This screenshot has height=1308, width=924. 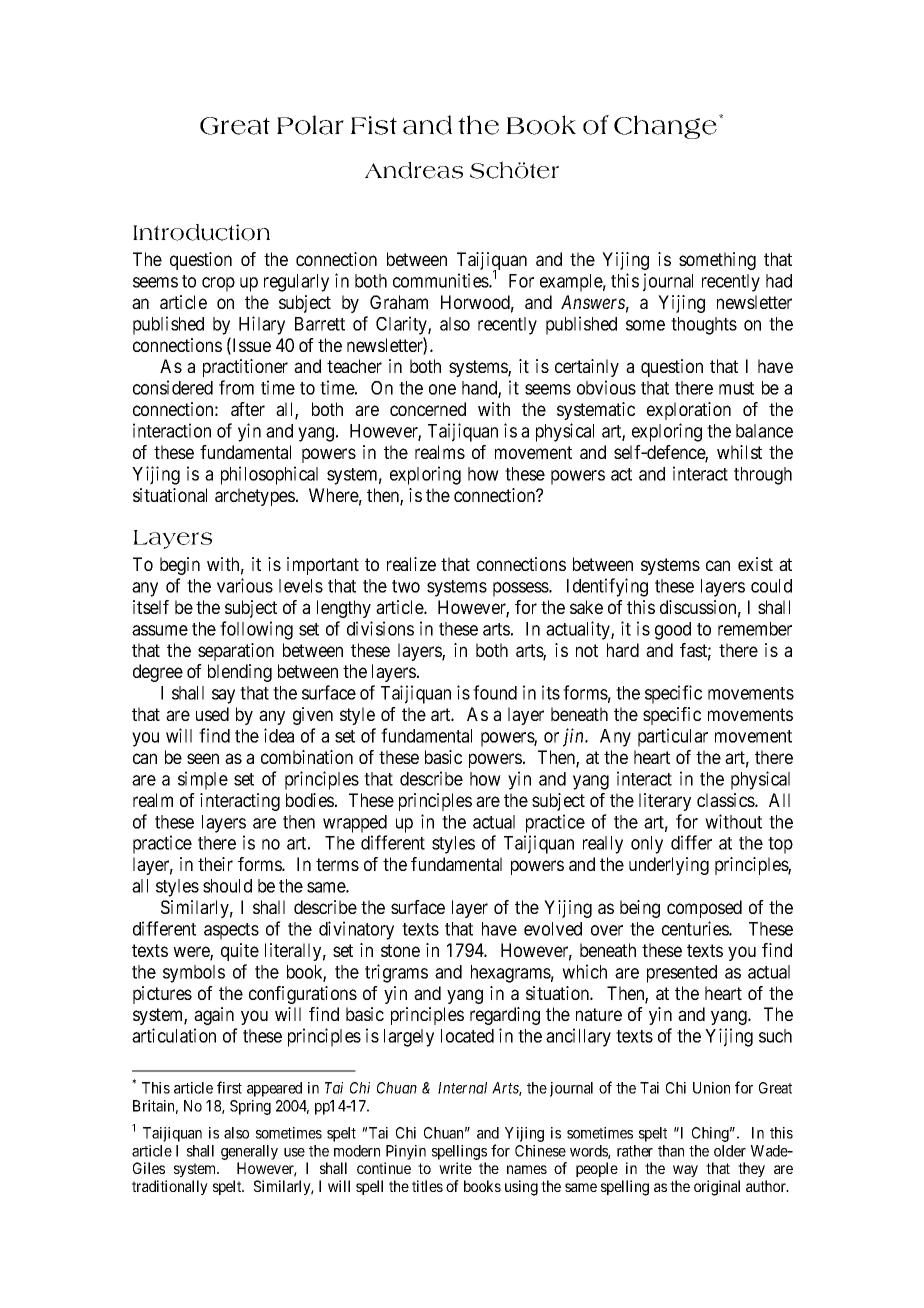 What do you see at coordinates (236, 652) in the screenshot?
I see `separation` at bounding box center [236, 652].
